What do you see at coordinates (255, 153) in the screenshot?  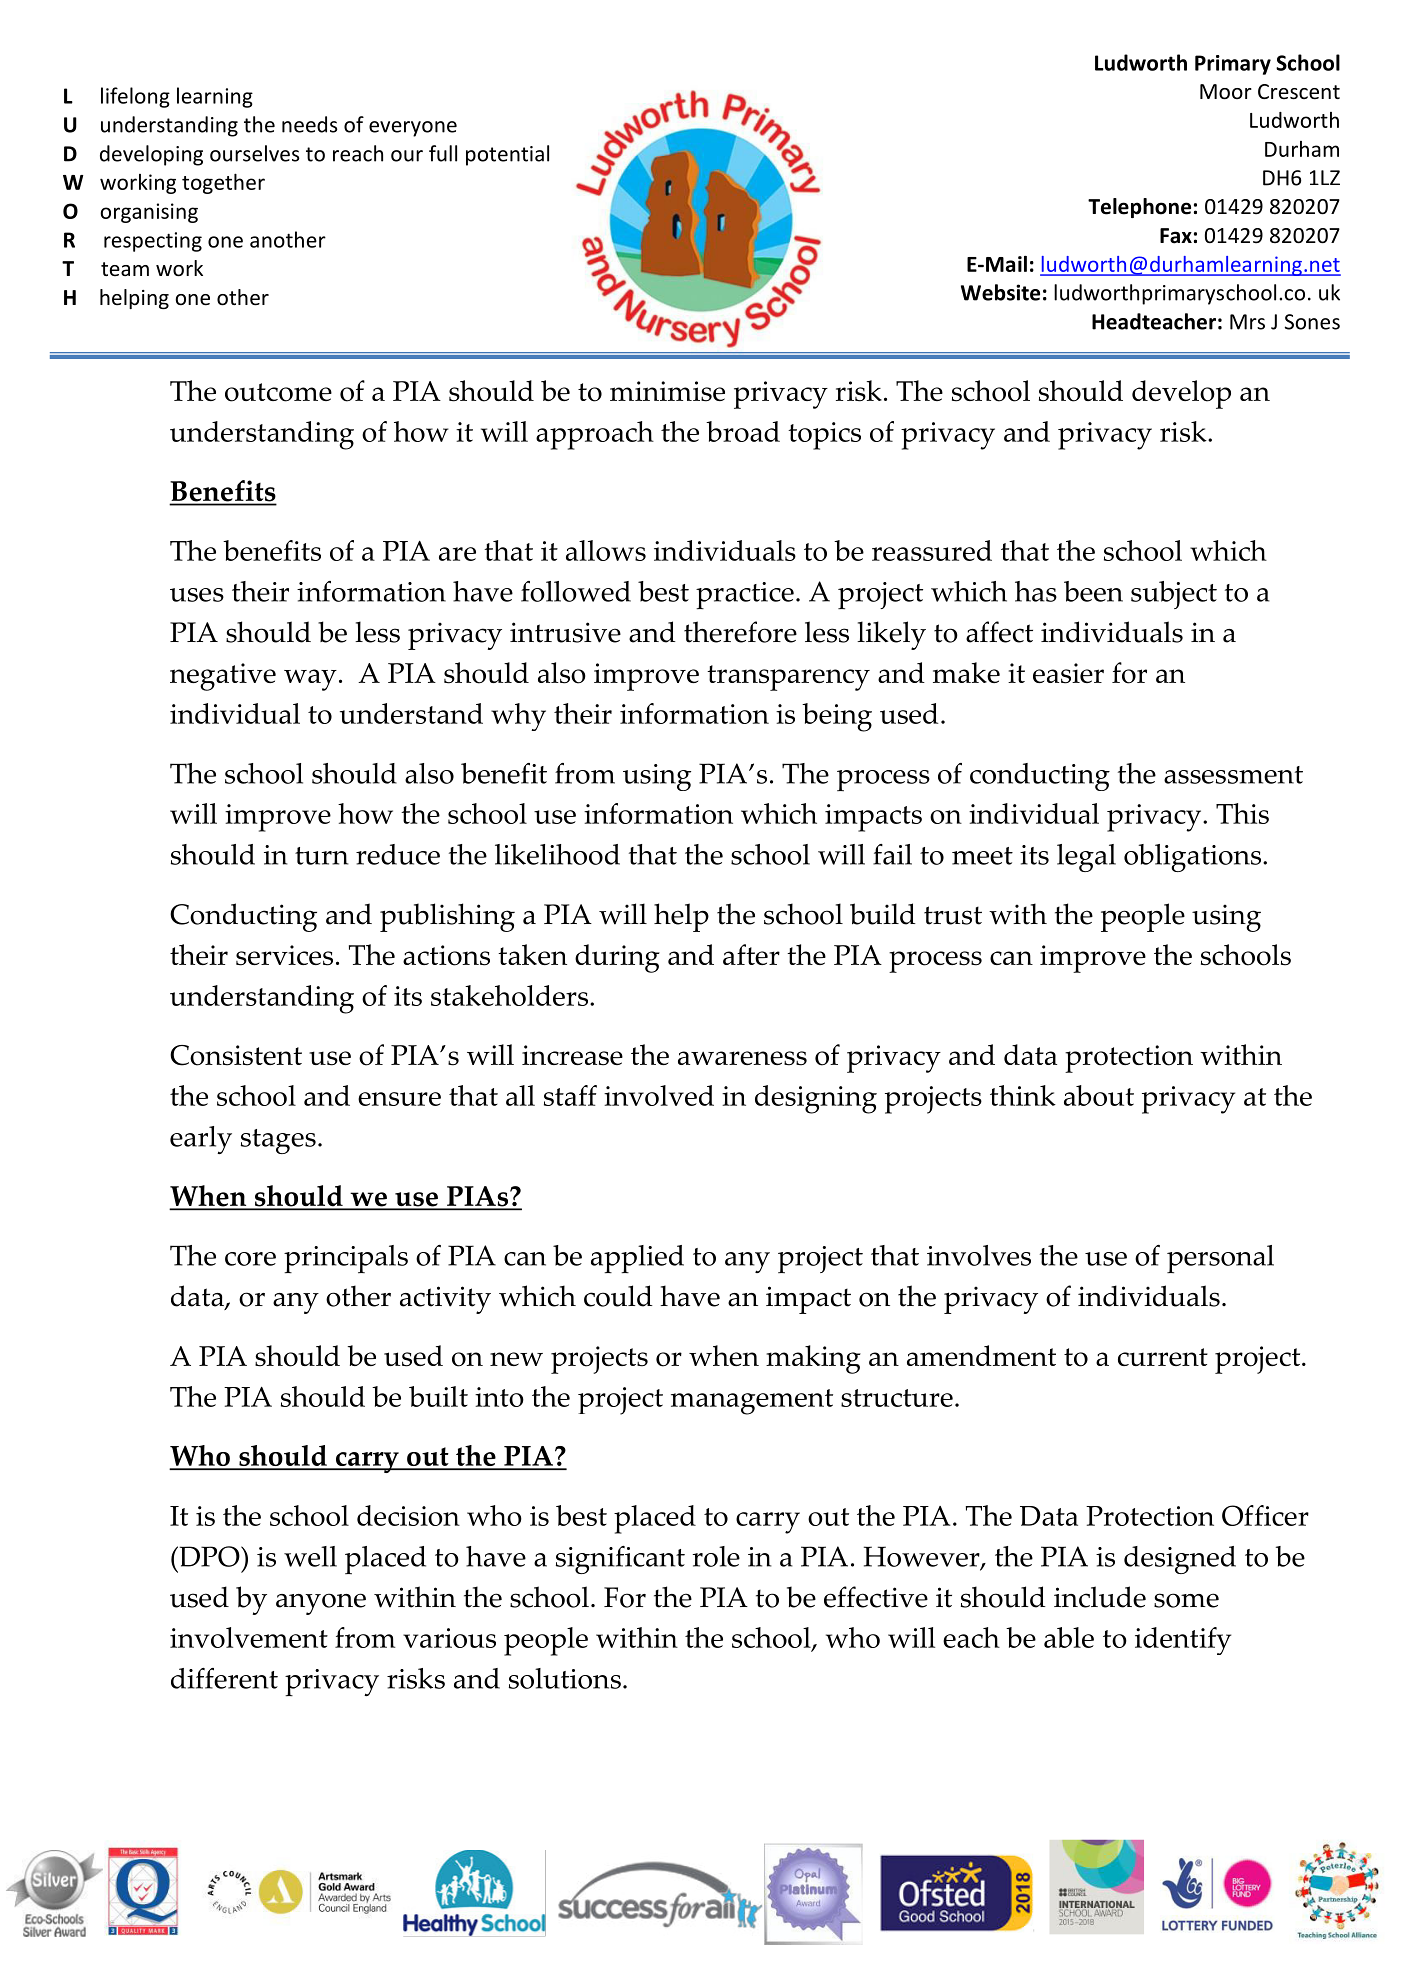 I see `ourselves` at bounding box center [255, 153].
